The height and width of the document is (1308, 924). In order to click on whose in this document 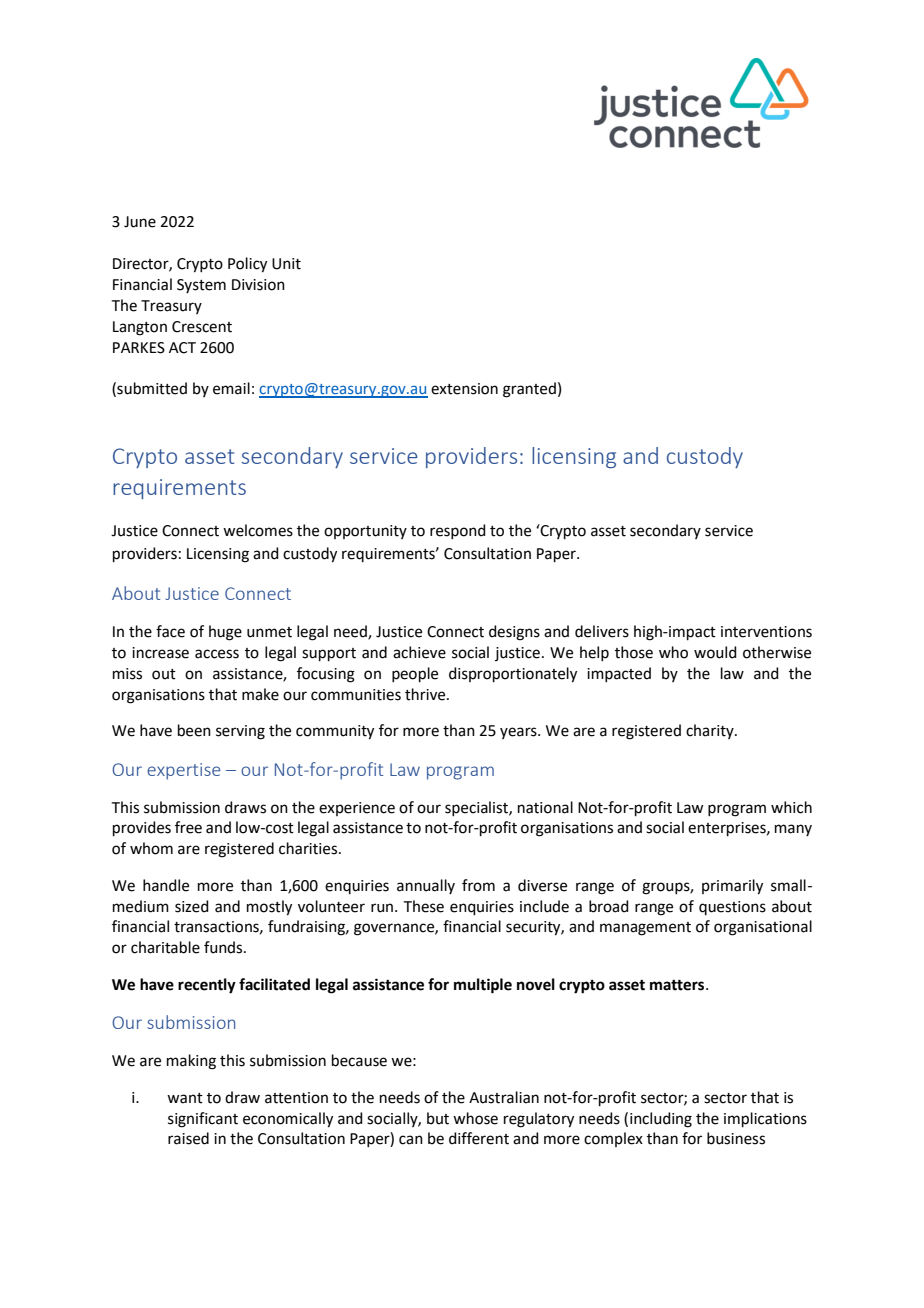, I will do `click(475, 1118)`.
